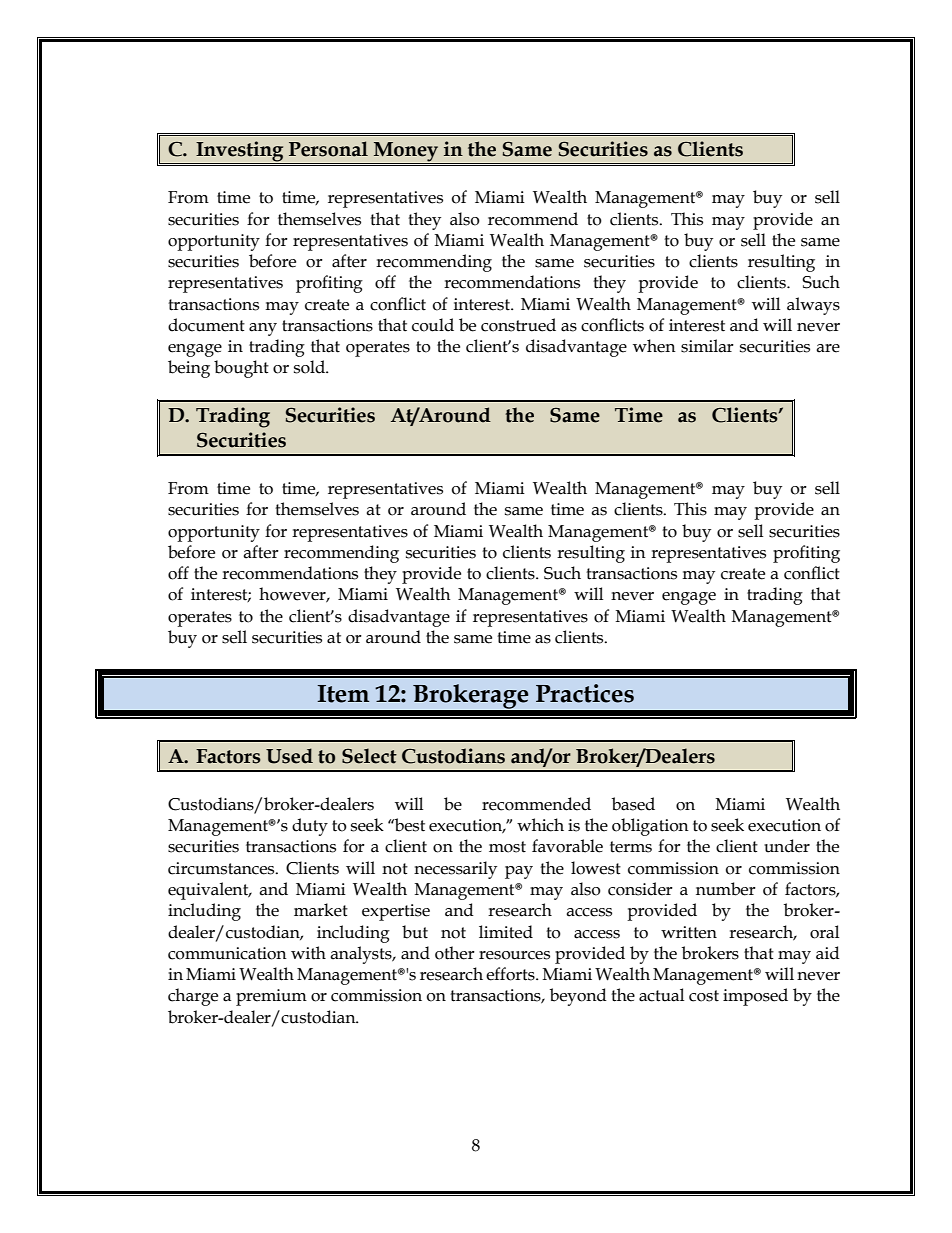  Describe the element at coordinates (707, 346) in the image. I see `similar` at that location.
